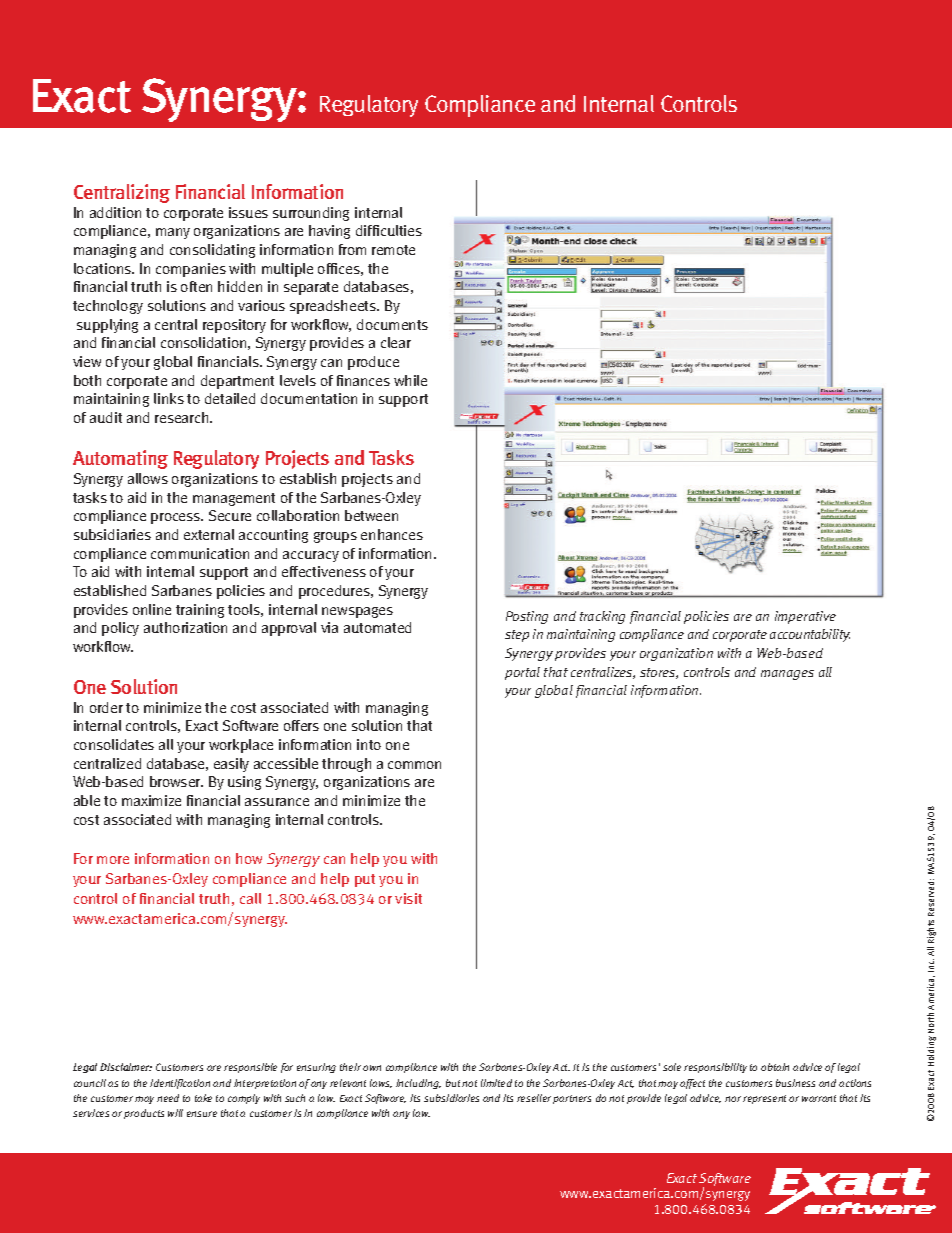 This page has width=952, height=1233. I want to click on process, so click(177, 518).
